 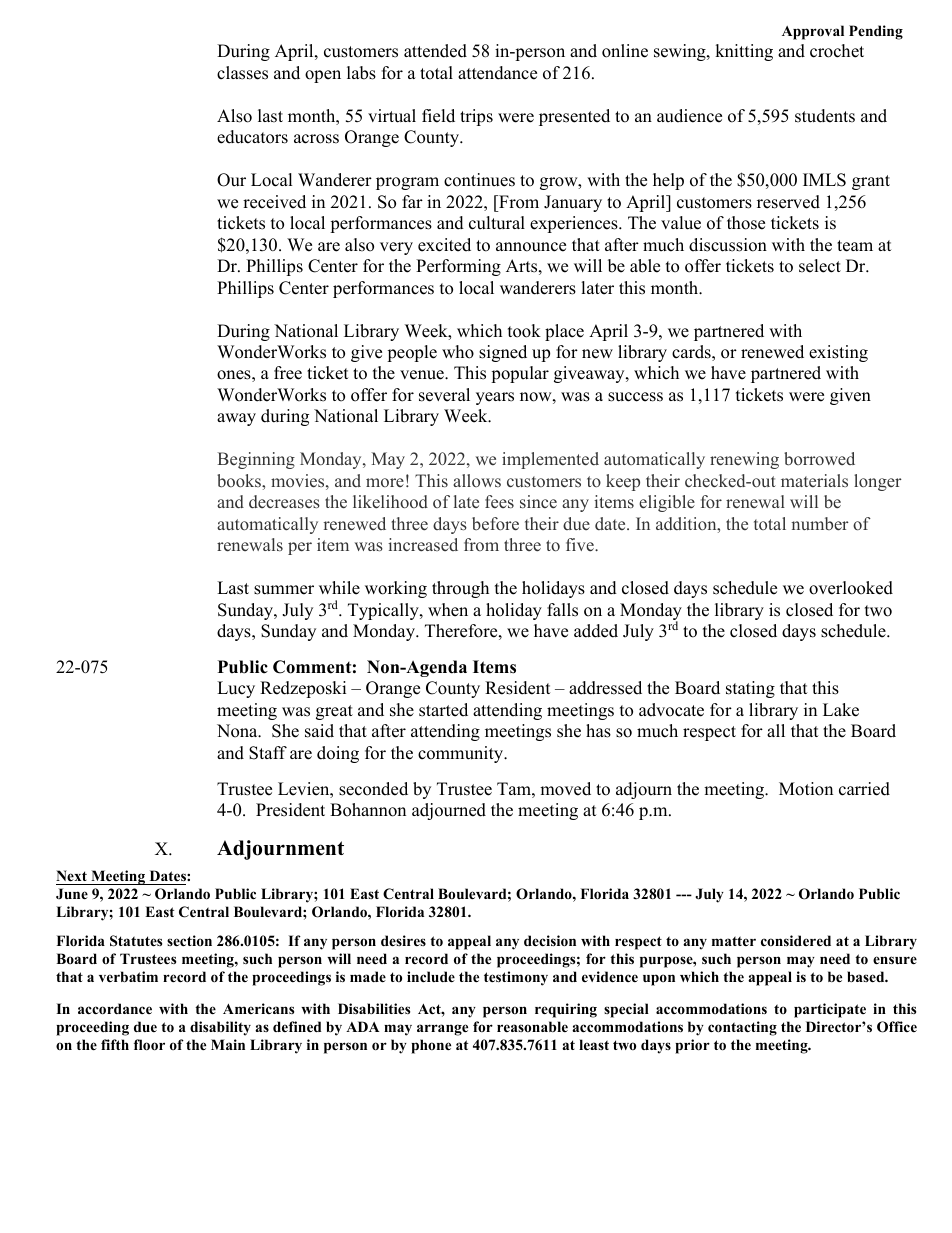 What do you see at coordinates (806, 789) in the document?
I see `Motion` at bounding box center [806, 789].
